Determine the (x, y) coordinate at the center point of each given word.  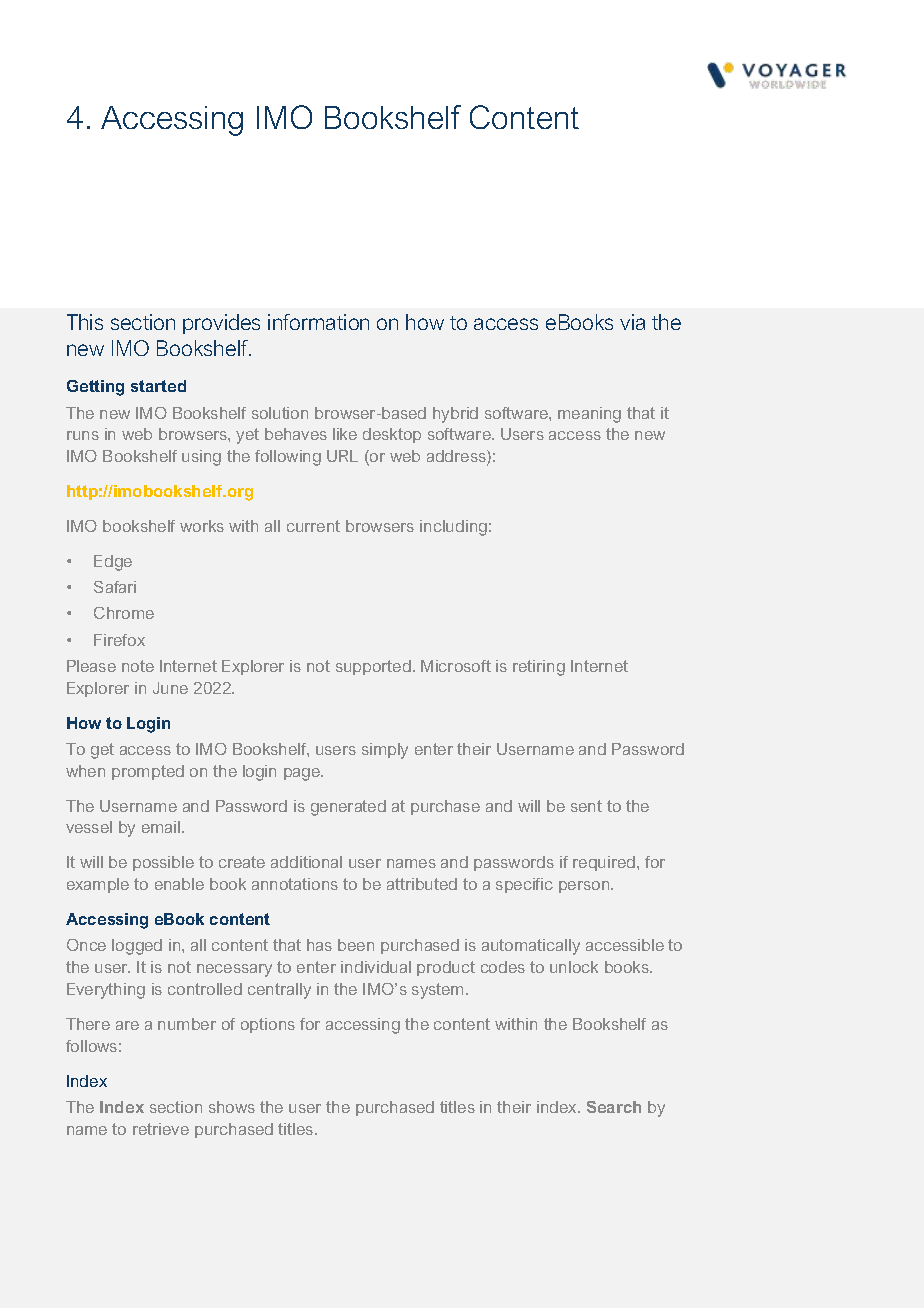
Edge (113, 563)
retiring (539, 668)
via (632, 322)
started (158, 386)
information (318, 322)
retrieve (161, 1129)
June (170, 688)
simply (385, 751)
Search (614, 1107)
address (457, 457)
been (356, 945)
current (313, 526)
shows (232, 1107)
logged (137, 947)
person (585, 887)
